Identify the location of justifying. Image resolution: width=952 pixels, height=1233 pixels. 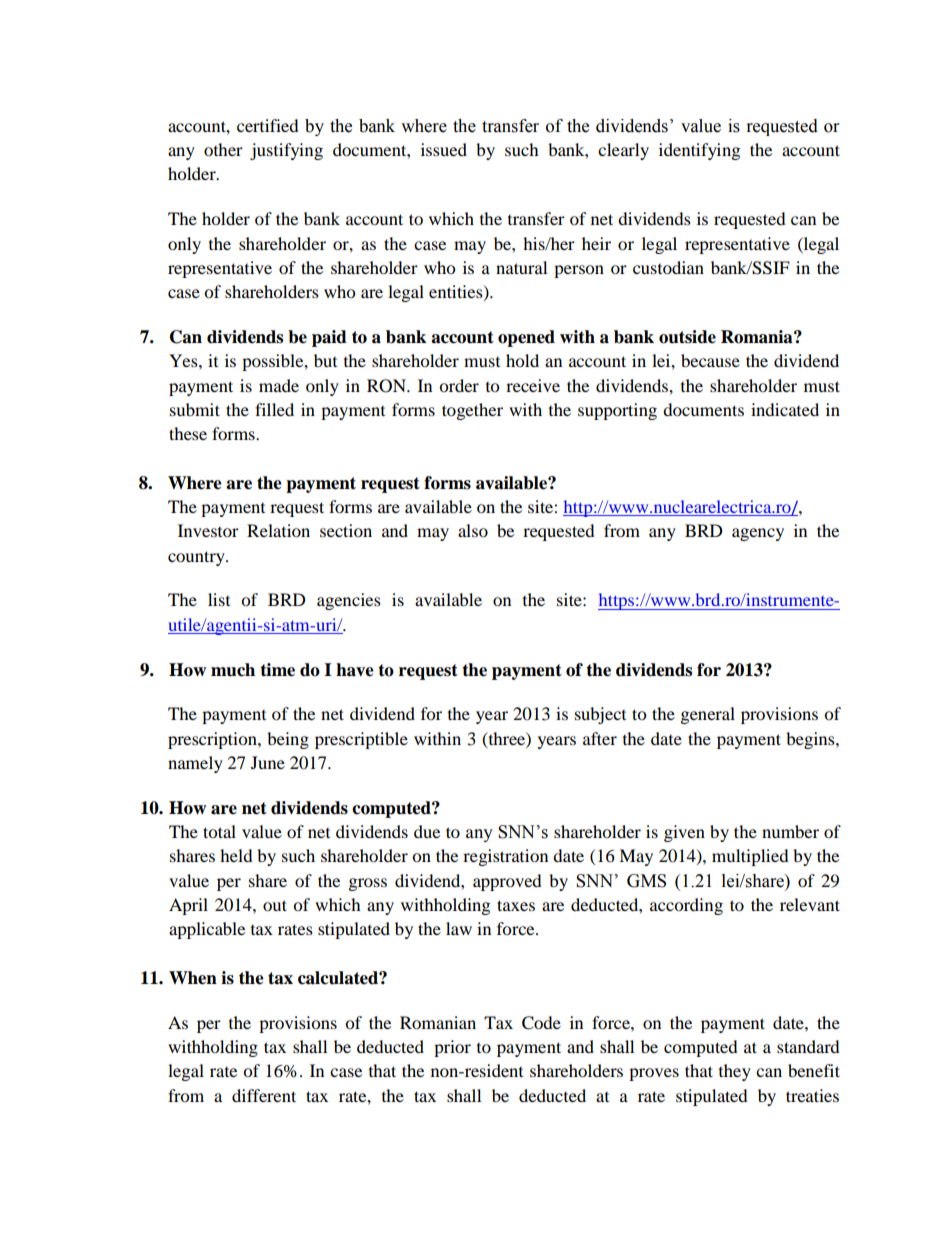
(286, 151).
